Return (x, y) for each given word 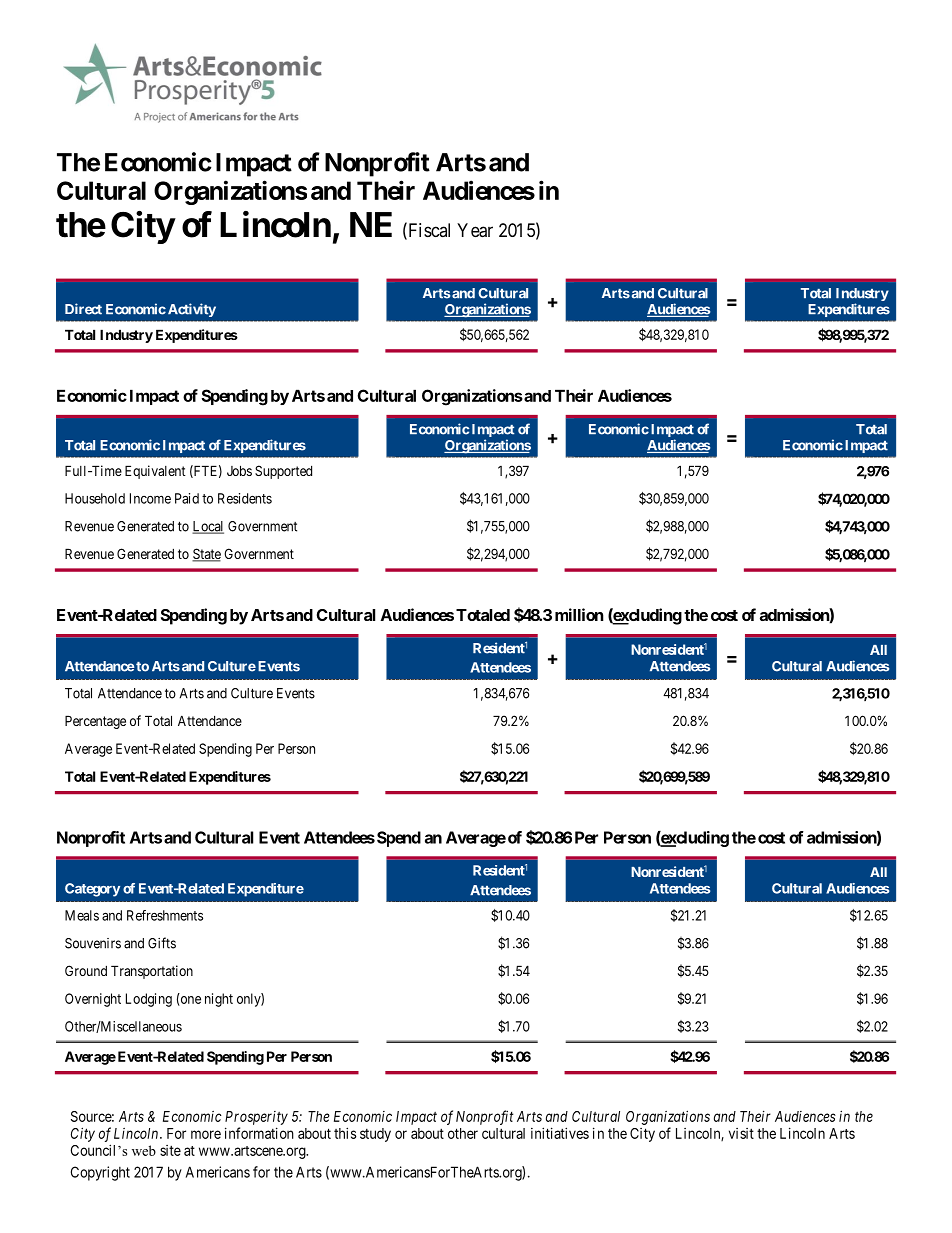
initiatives (560, 1133)
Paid (187, 498)
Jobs (239, 470)
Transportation (152, 972)
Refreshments (165, 915)
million (579, 614)
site (170, 1150)
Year (475, 230)
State (206, 555)
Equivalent (155, 472)
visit (741, 1133)
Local (208, 527)
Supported (283, 472)
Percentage (95, 722)
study (375, 1135)
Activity (190, 310)
